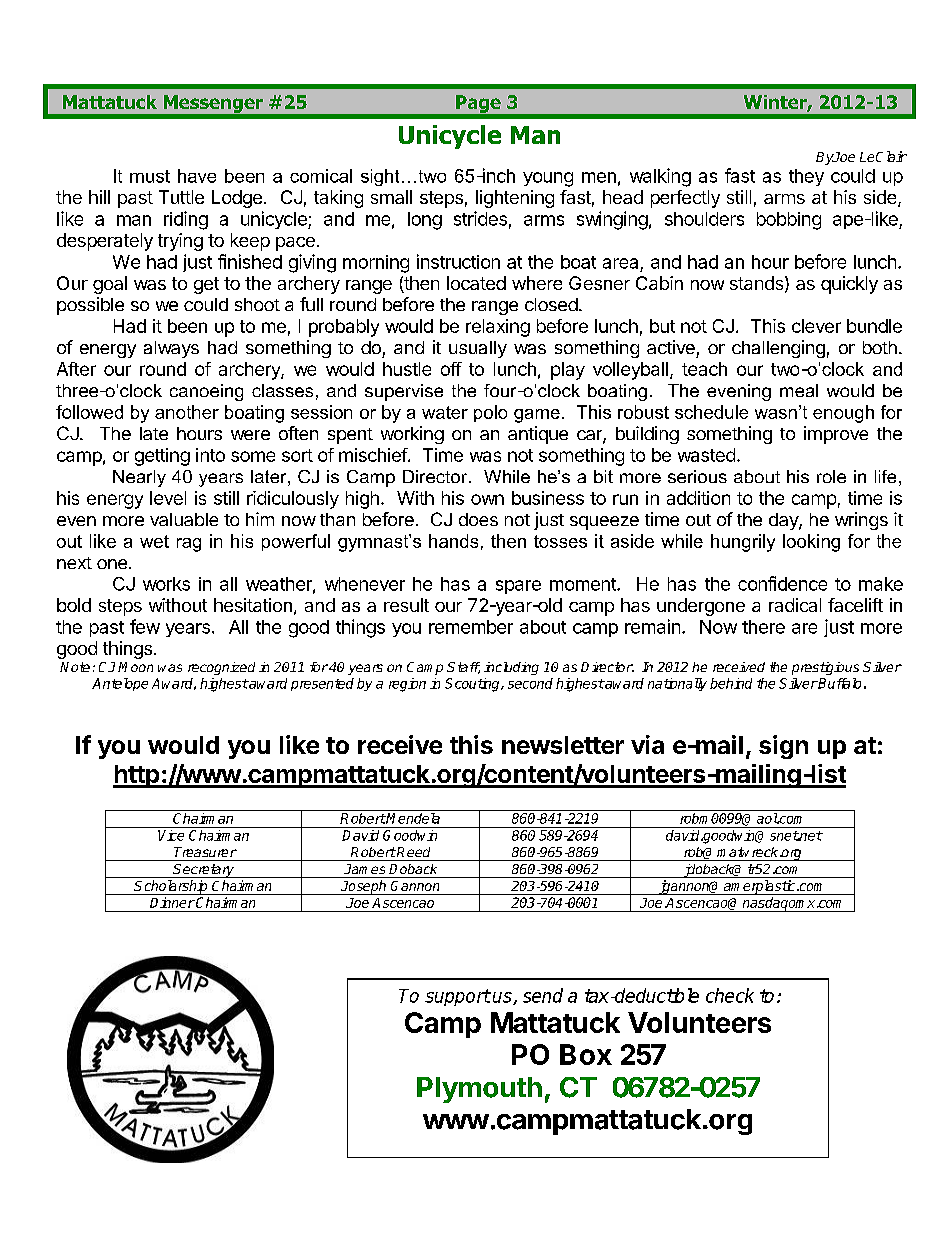  Describe the element at coordinates (364, 887) in the screenshot. I see `Joseph` at that location.
